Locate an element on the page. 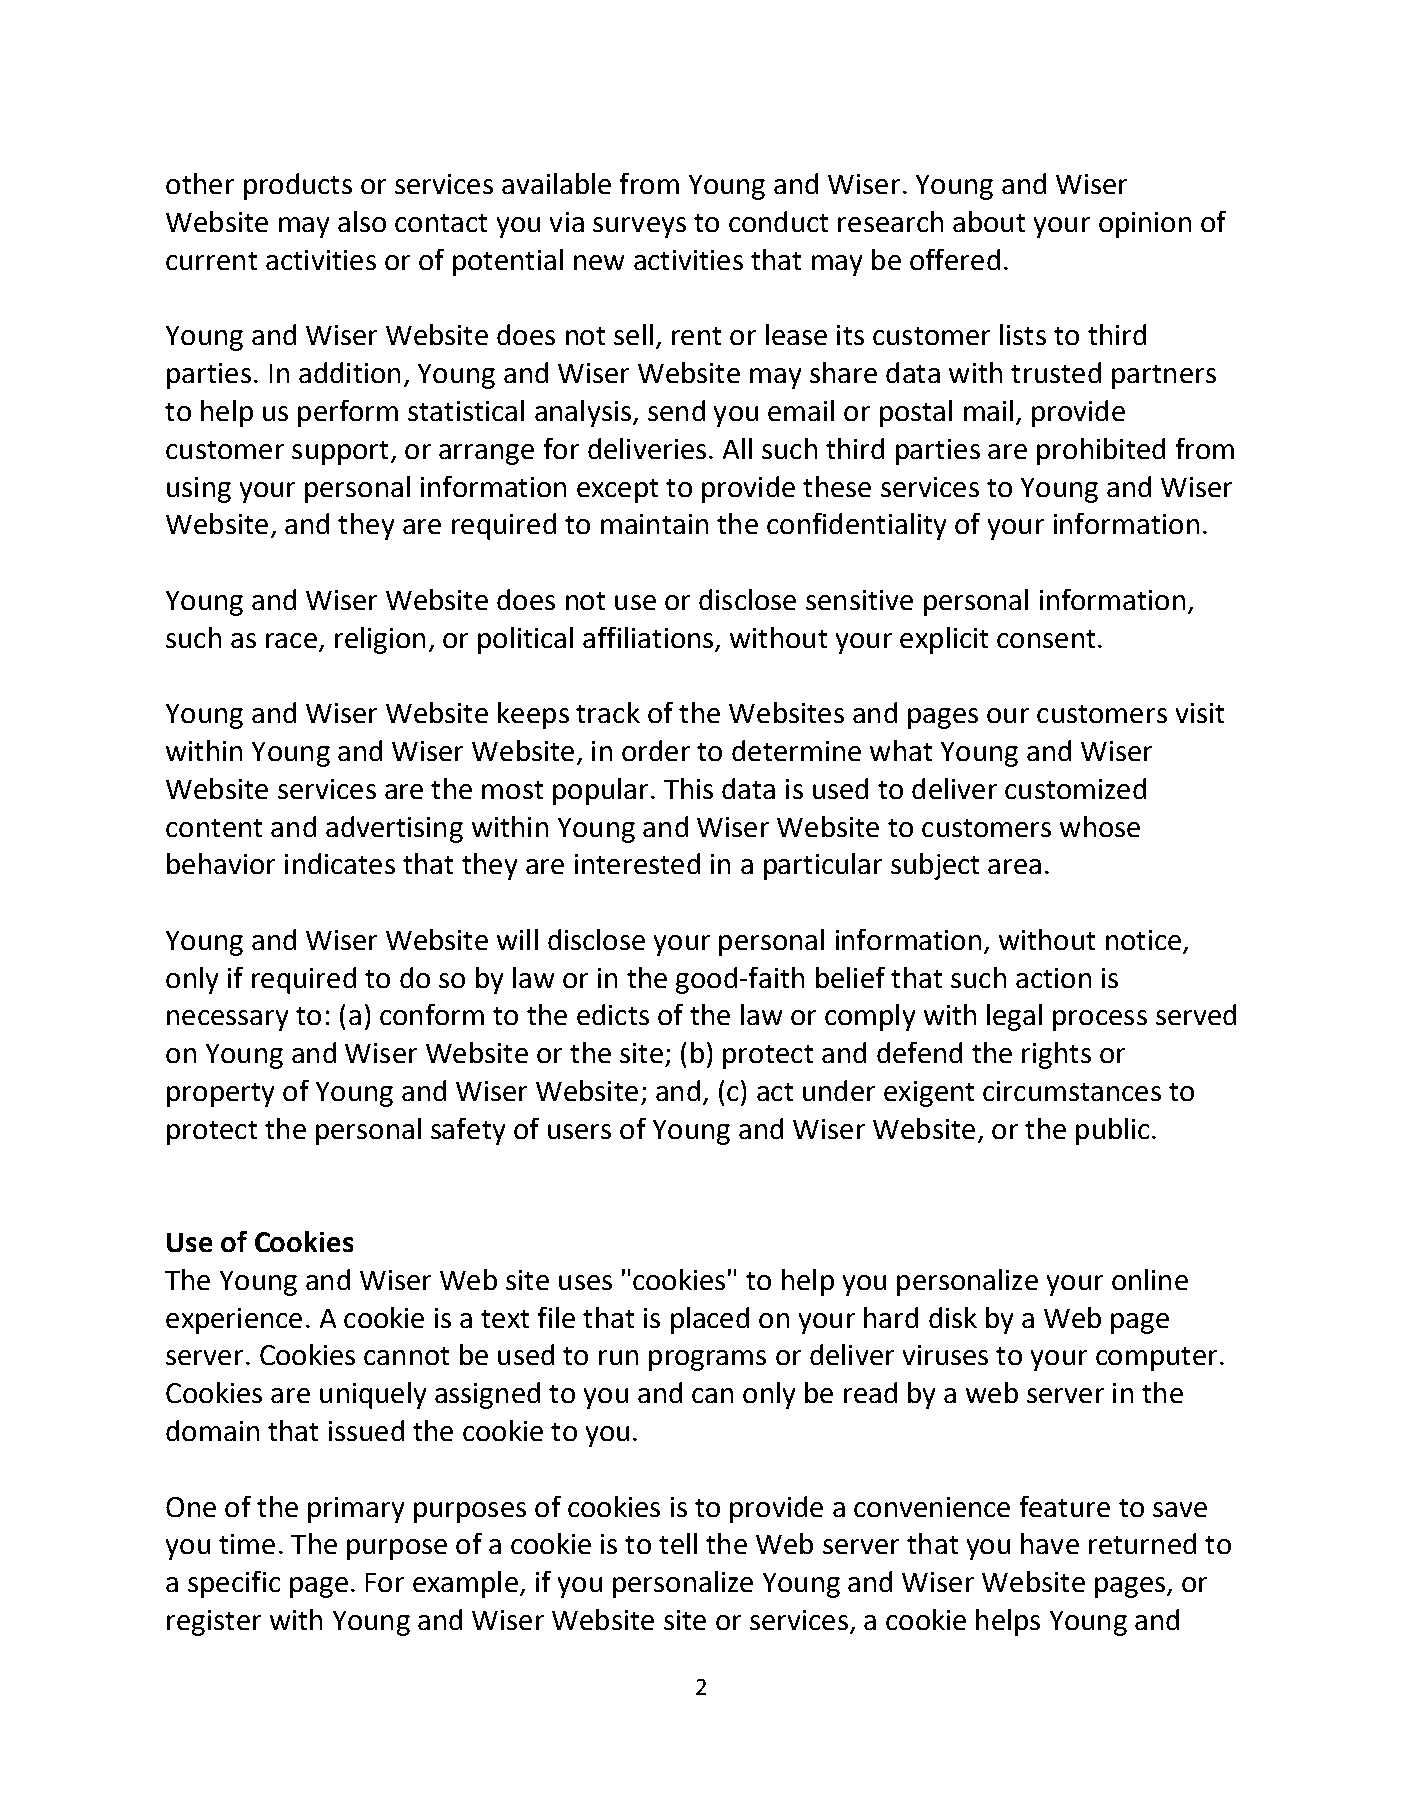 The image size is (1403, 1815). surveys is located at coordinates (639, 227).
